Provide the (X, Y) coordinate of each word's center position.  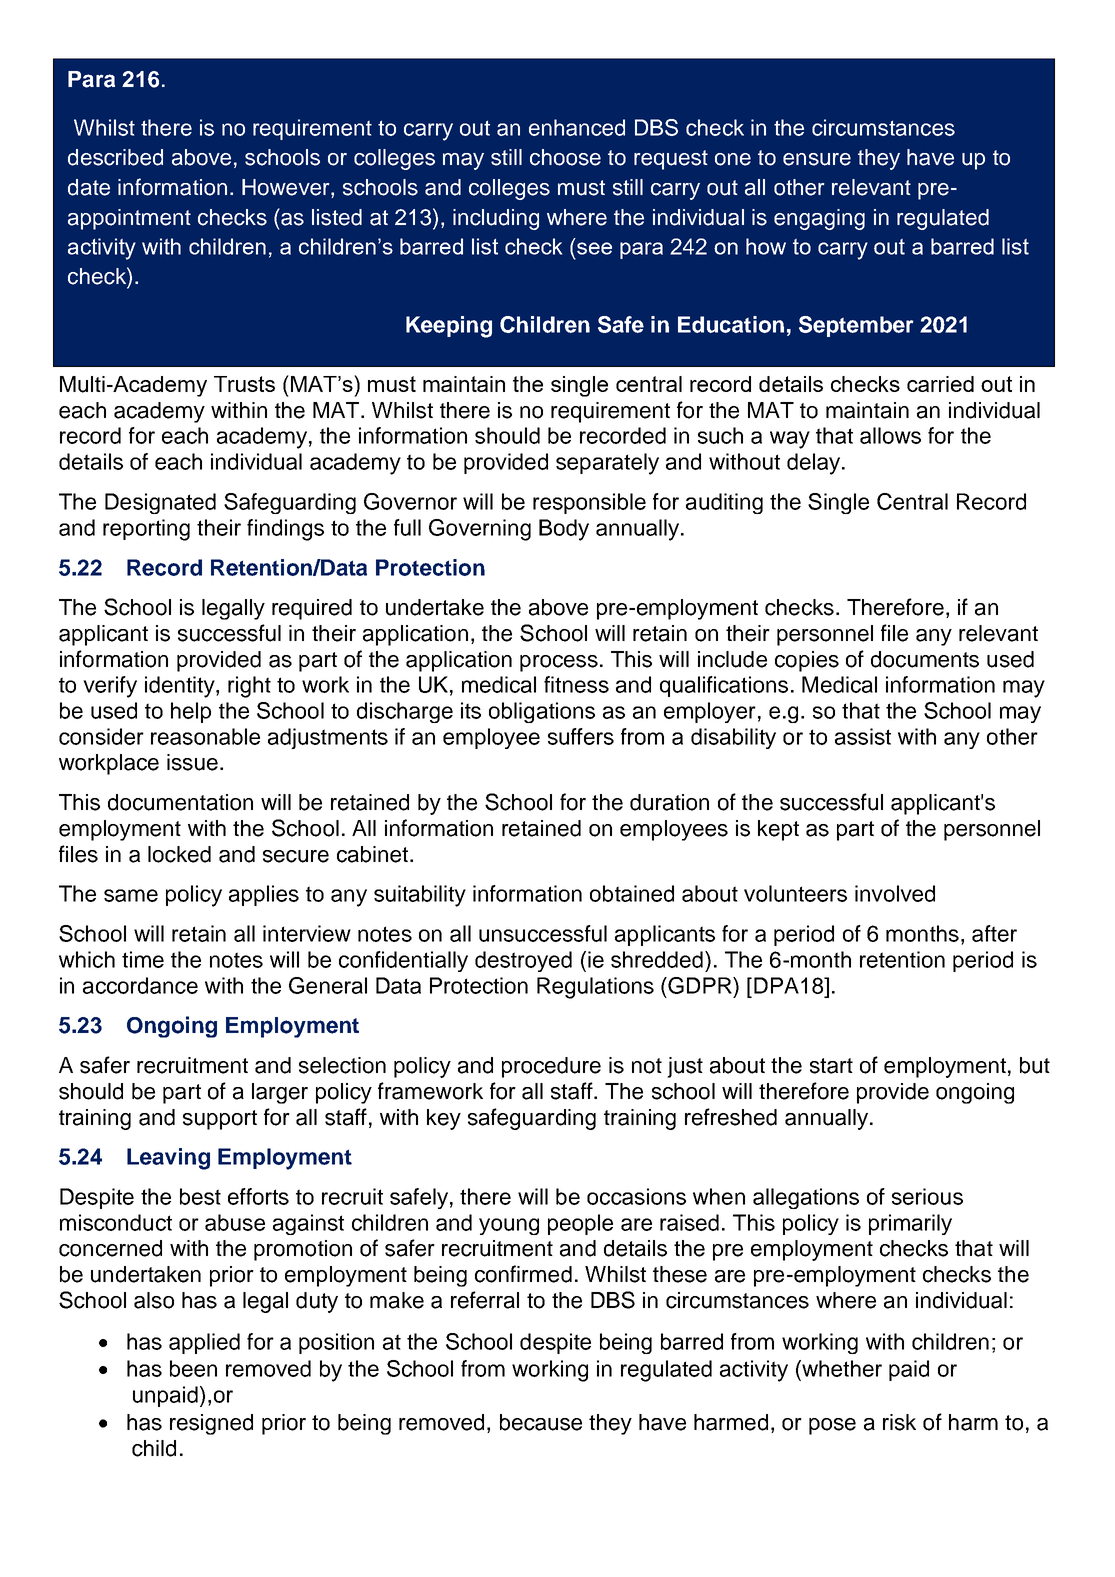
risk (899, 1422)
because (541, 1422)
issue (192, 762)
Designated (160, 503)
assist (863, 736)
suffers (581, 736)
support (220, 1120)
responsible (589, 503)
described (115, 157)
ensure (817, 159)
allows (890, 435)
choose (565, 157)
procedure (551, 1067)
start (831, 1066)
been (193, 1368)
